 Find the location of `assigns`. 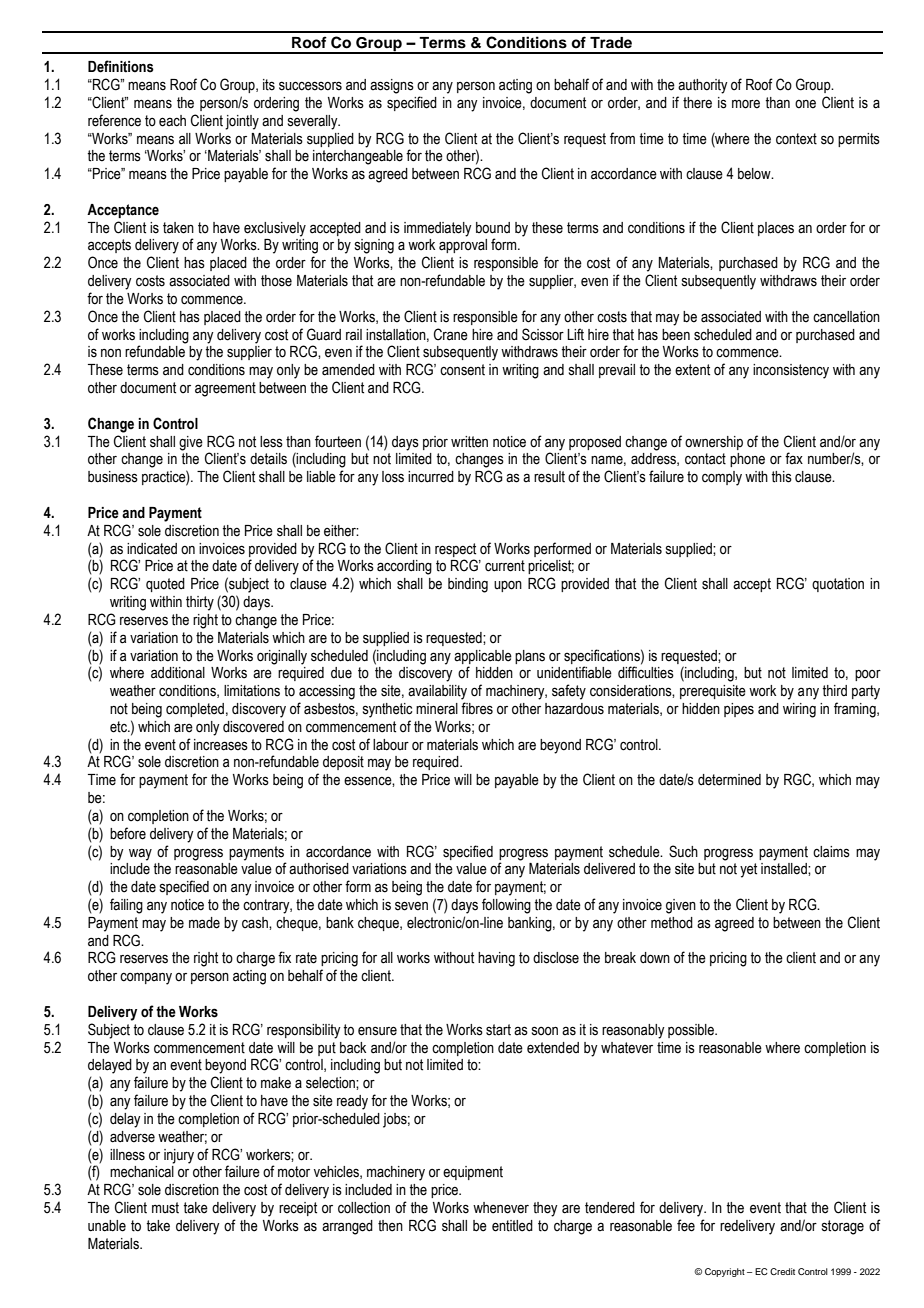

assigns is located at coordinates (392, 86).
